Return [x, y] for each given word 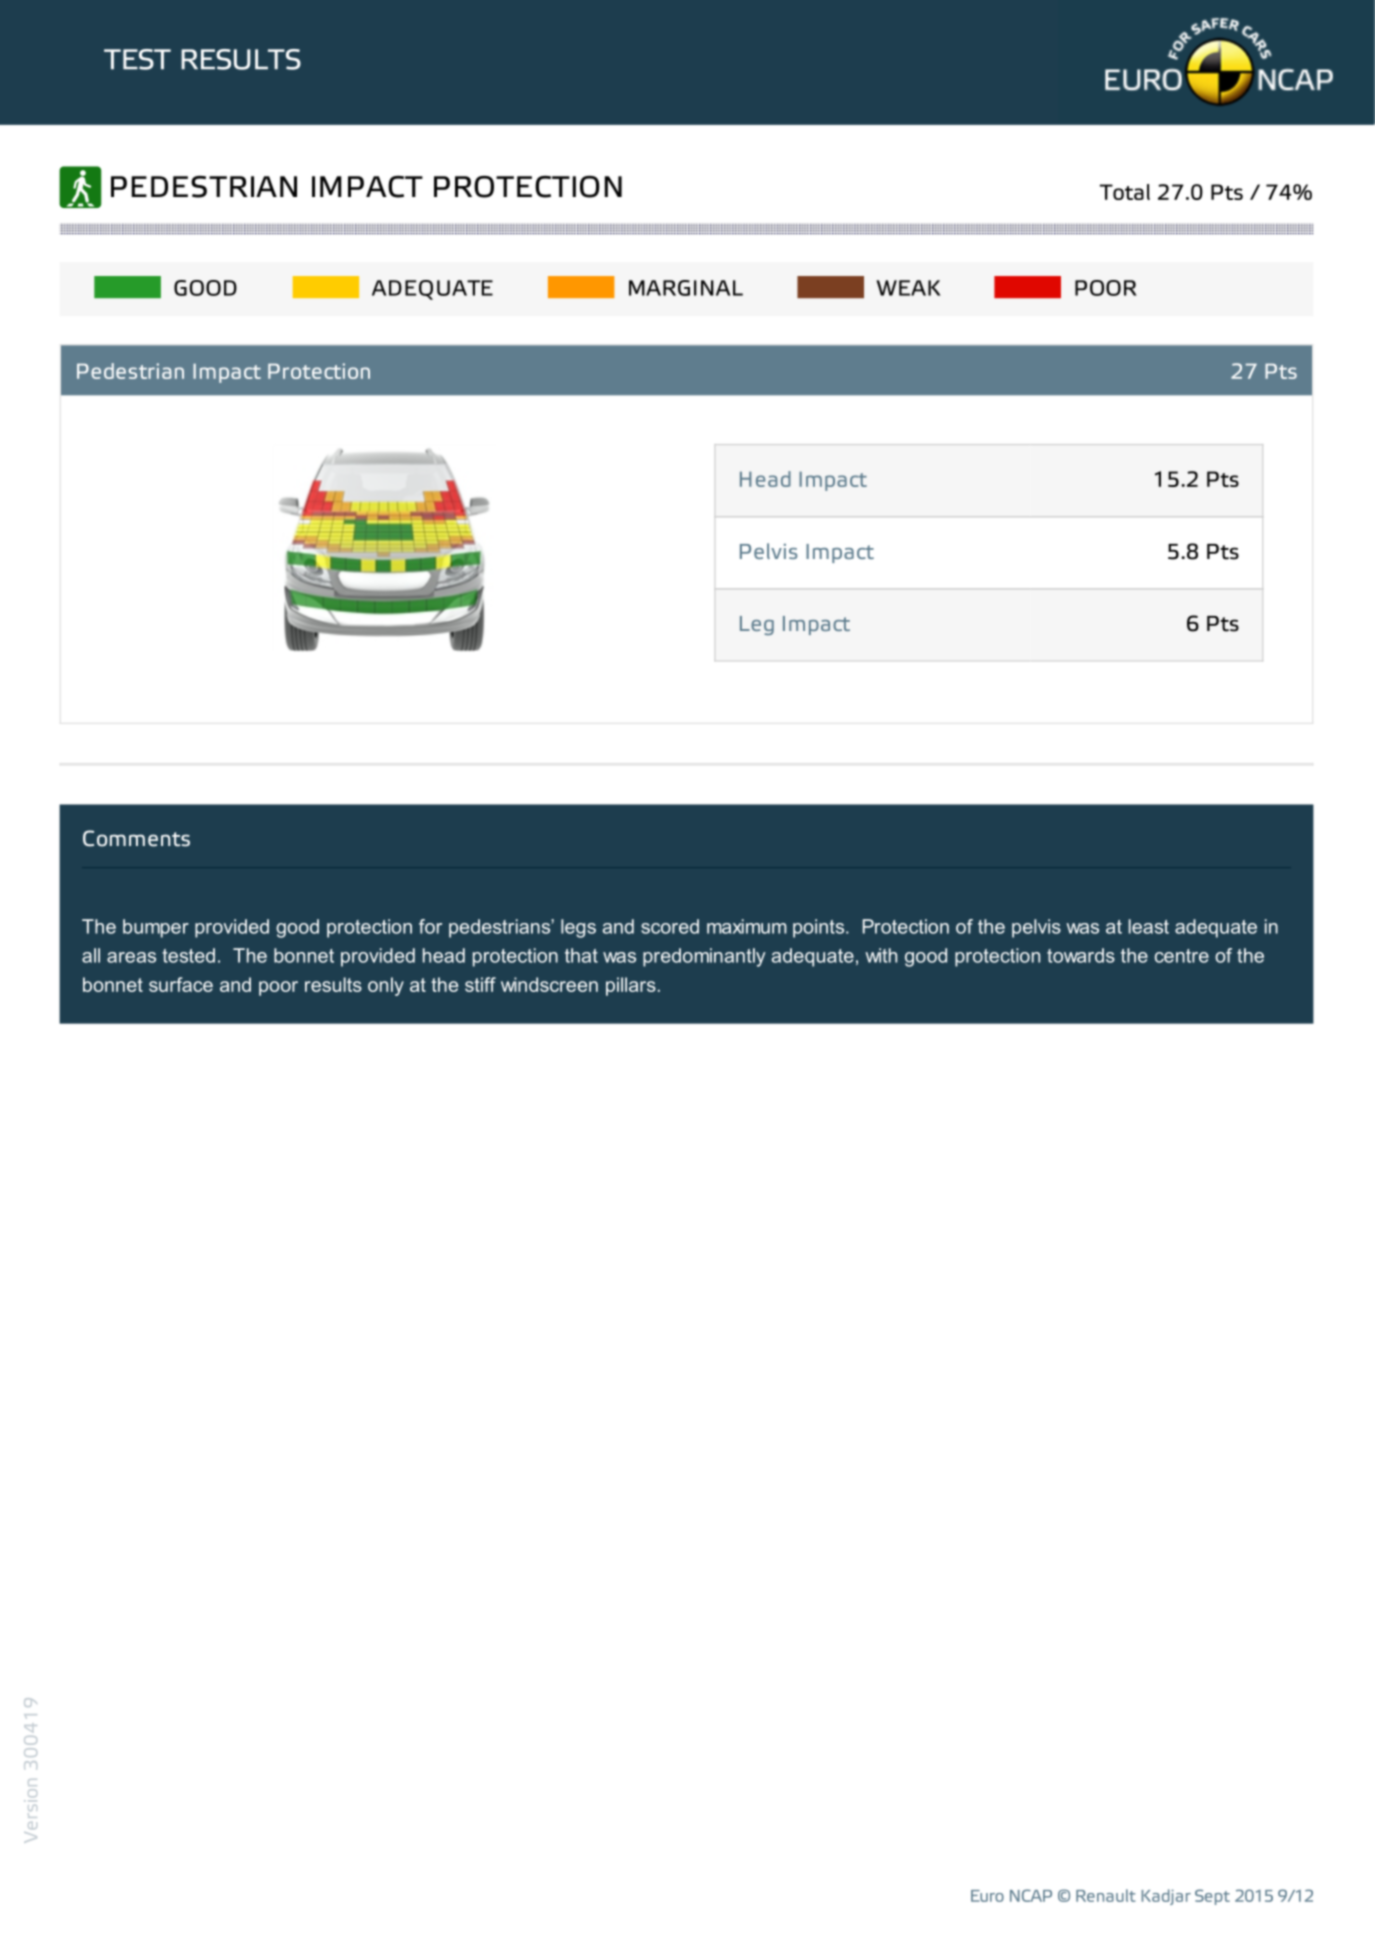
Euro [987, 1896]
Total [1125, 192]
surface [181, 984]
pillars [631, 986]
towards [1081, 955]
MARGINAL [686, 288]
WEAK [908, 288]
